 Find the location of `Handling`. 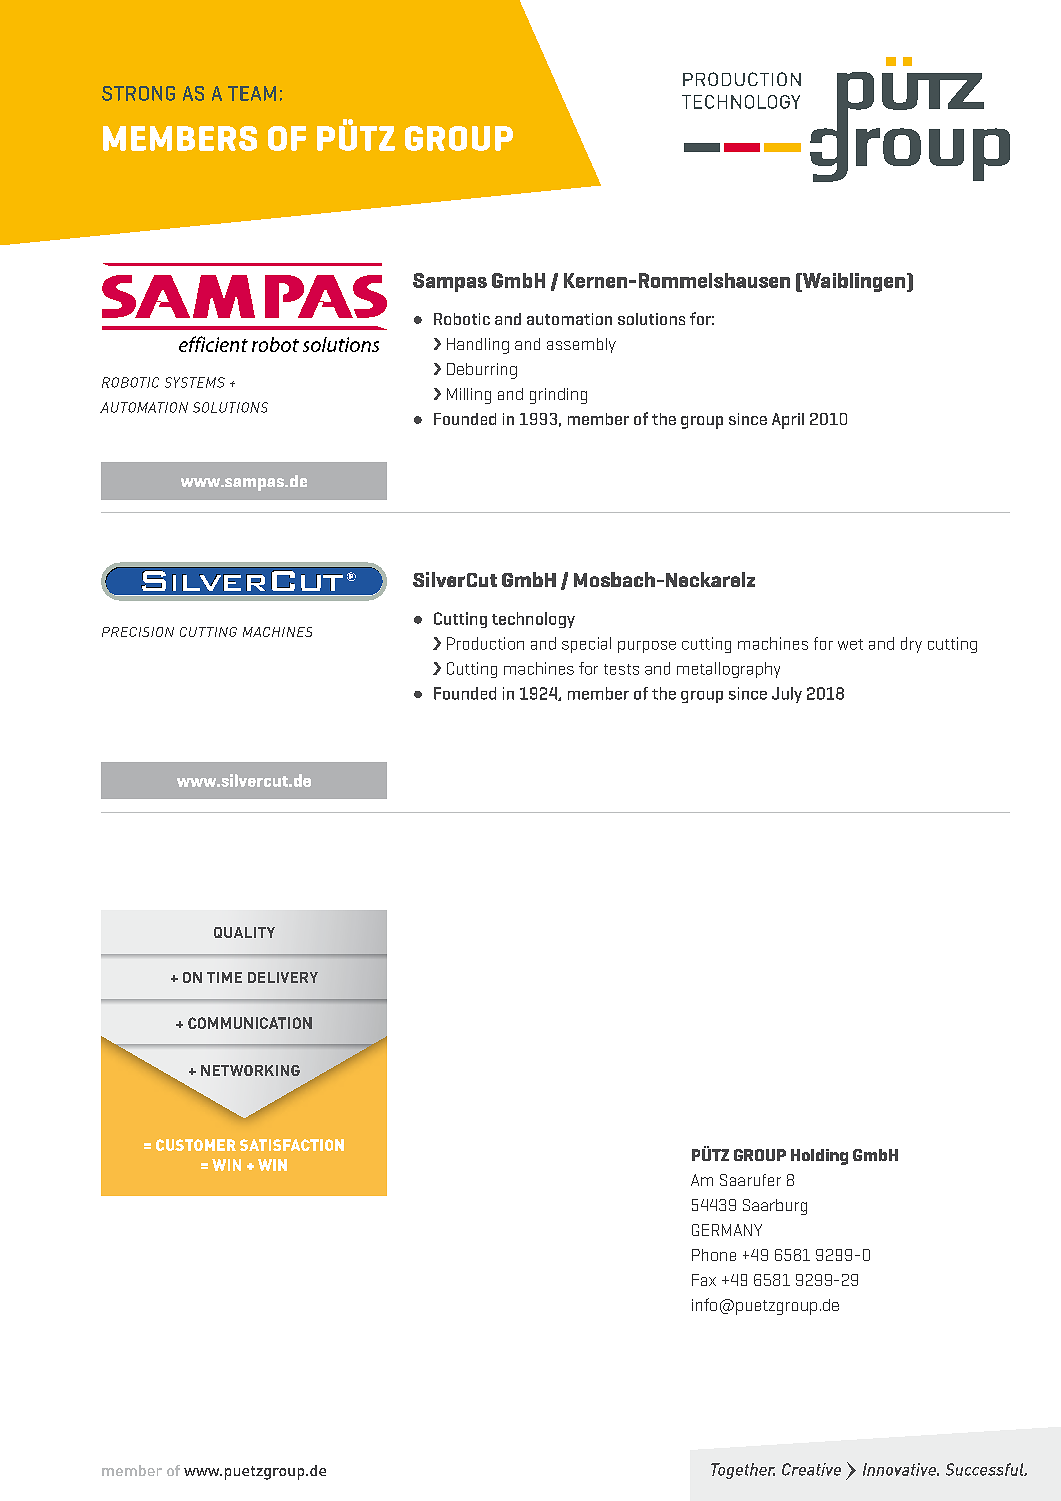

Handling is located at coordinates (478, 346).
